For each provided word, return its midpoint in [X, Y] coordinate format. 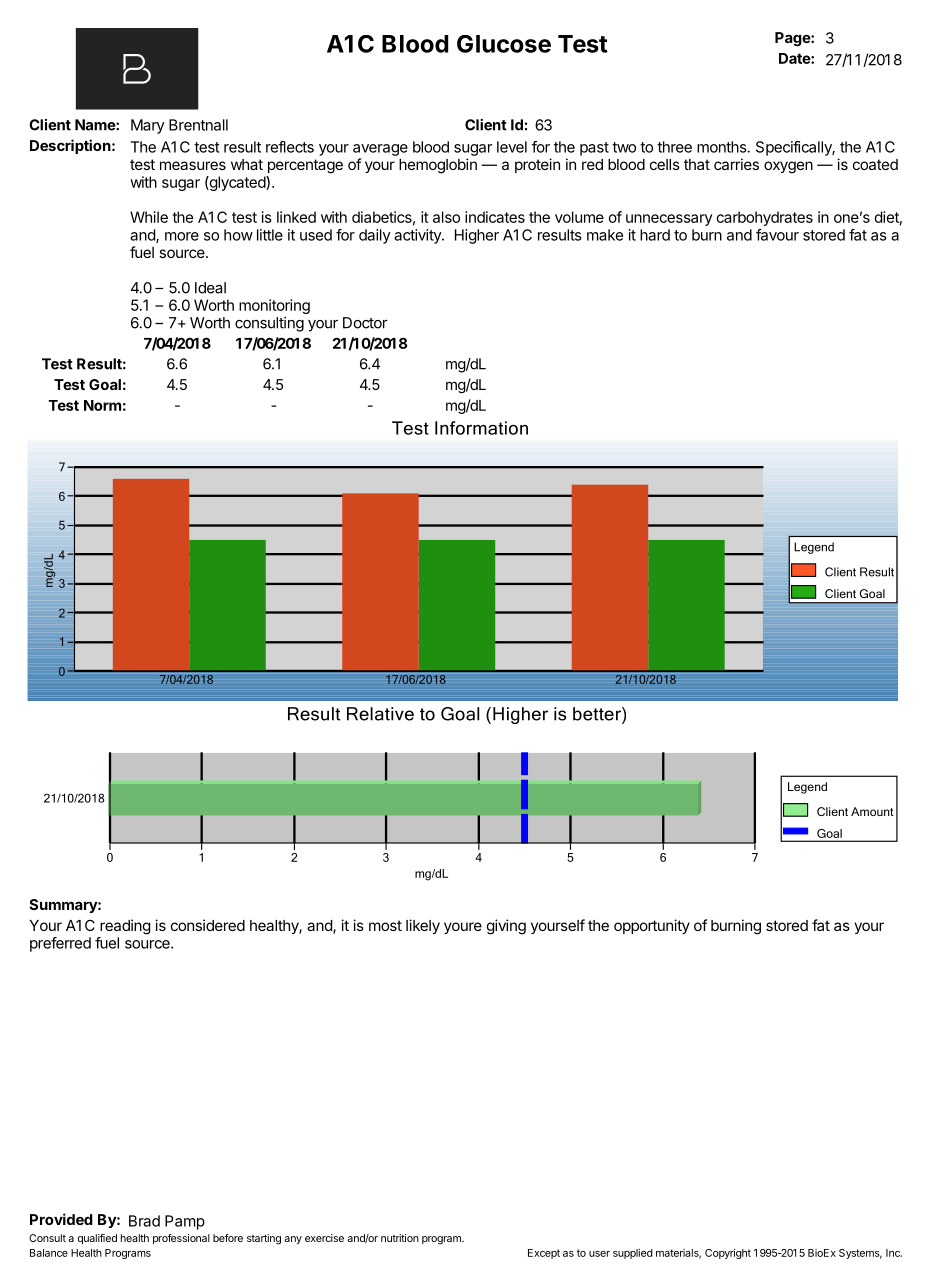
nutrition [400, 1238]
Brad [144, 1221]
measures [193, 165]
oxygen [788, 167]
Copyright [728, 1254]
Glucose [504, 44]
